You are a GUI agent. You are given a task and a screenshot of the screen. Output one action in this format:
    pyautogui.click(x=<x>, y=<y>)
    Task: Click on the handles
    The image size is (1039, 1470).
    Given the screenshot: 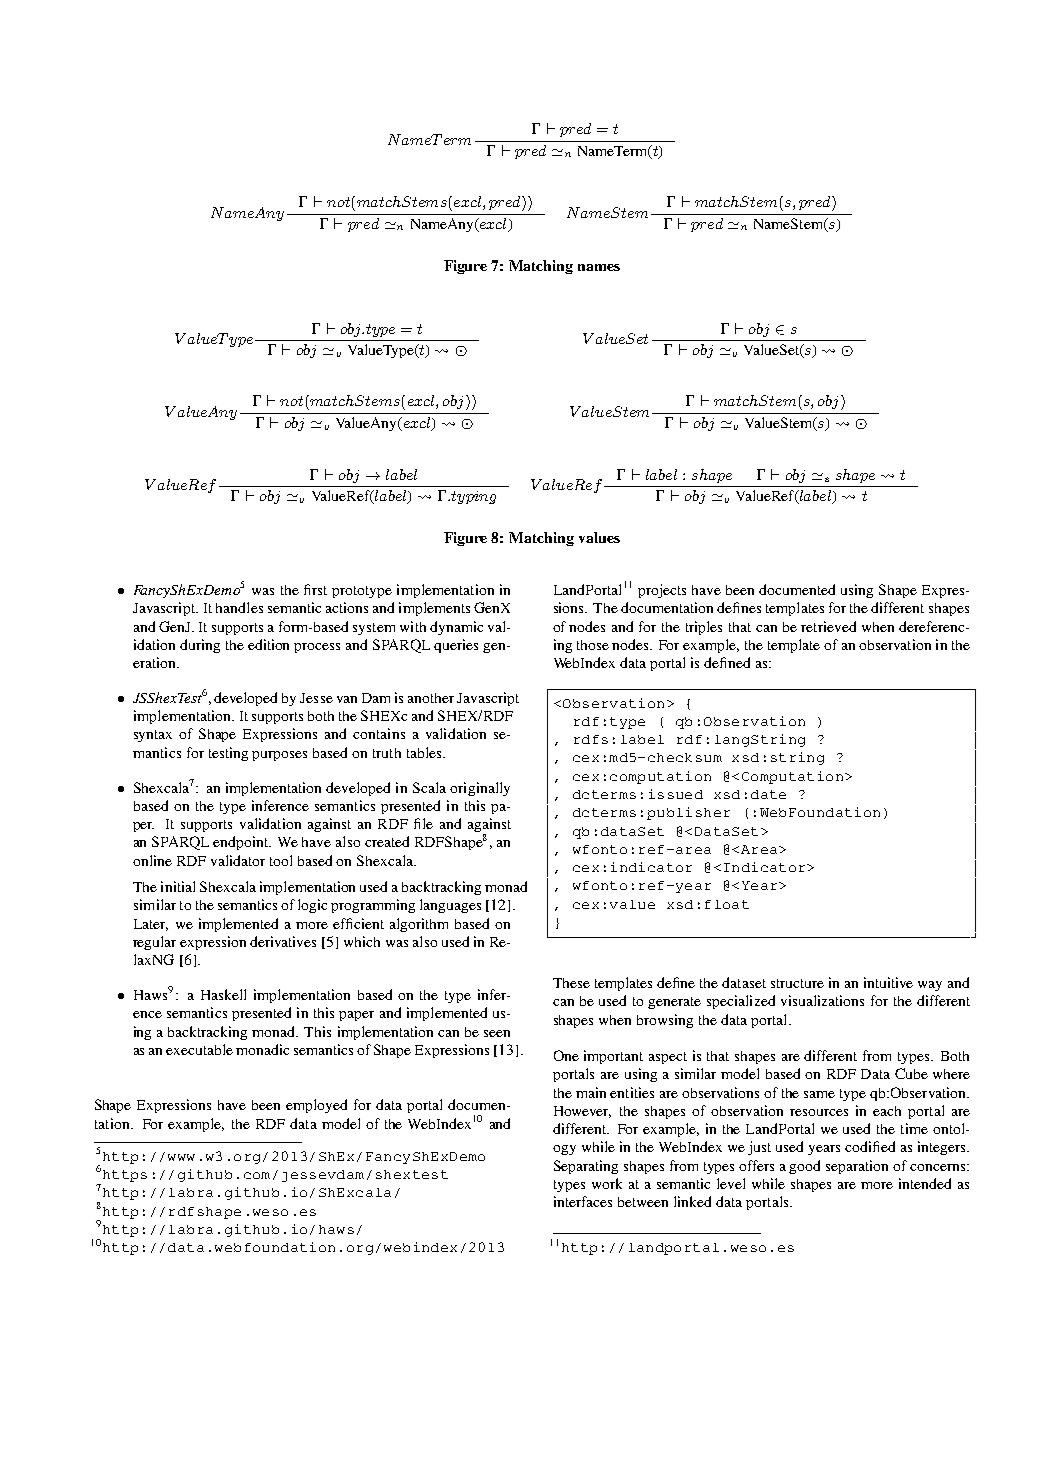 What is the action you would take?
    pyautogui.click(x=239, y=607)
